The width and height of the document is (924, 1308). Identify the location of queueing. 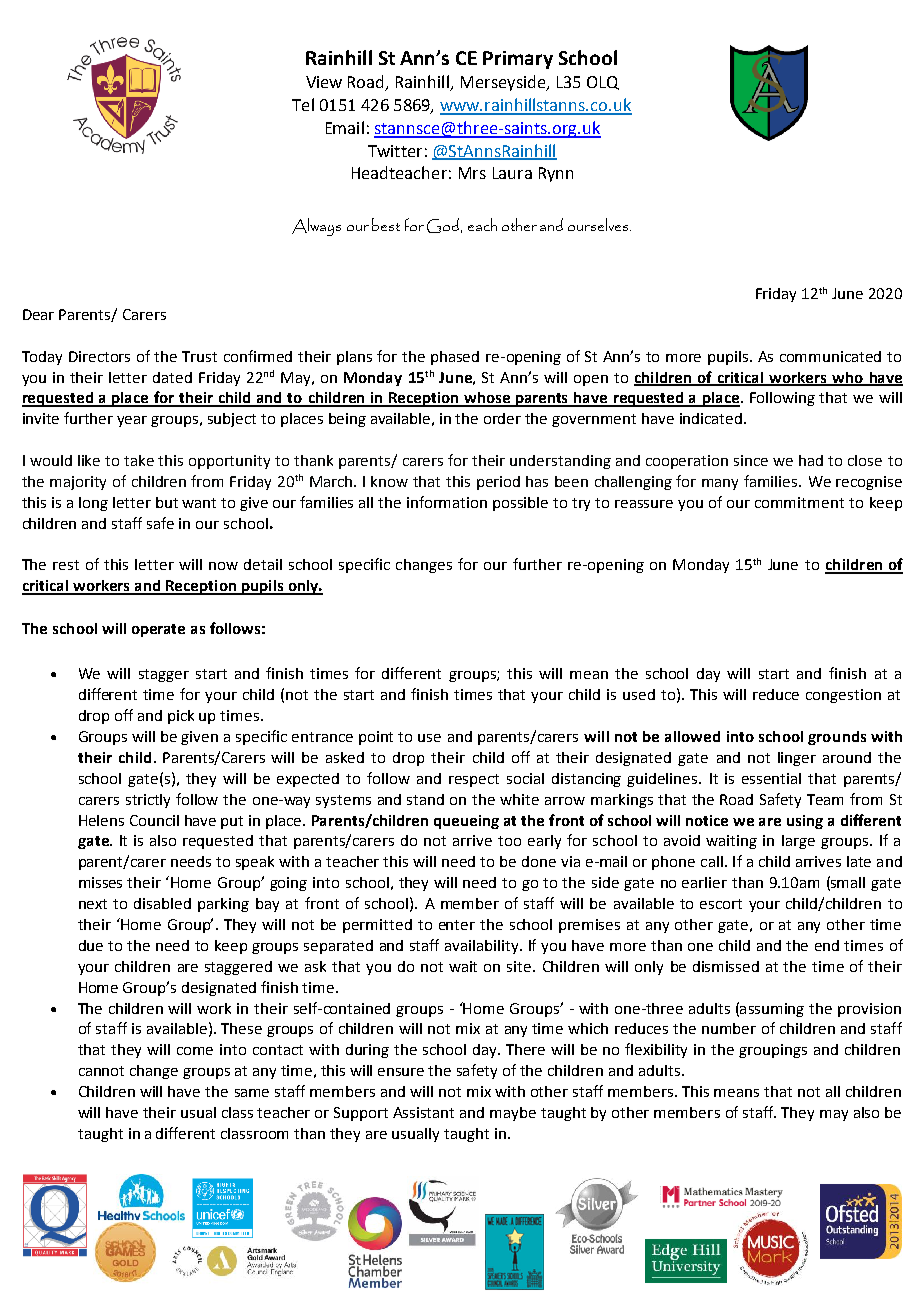
(466, 822).
